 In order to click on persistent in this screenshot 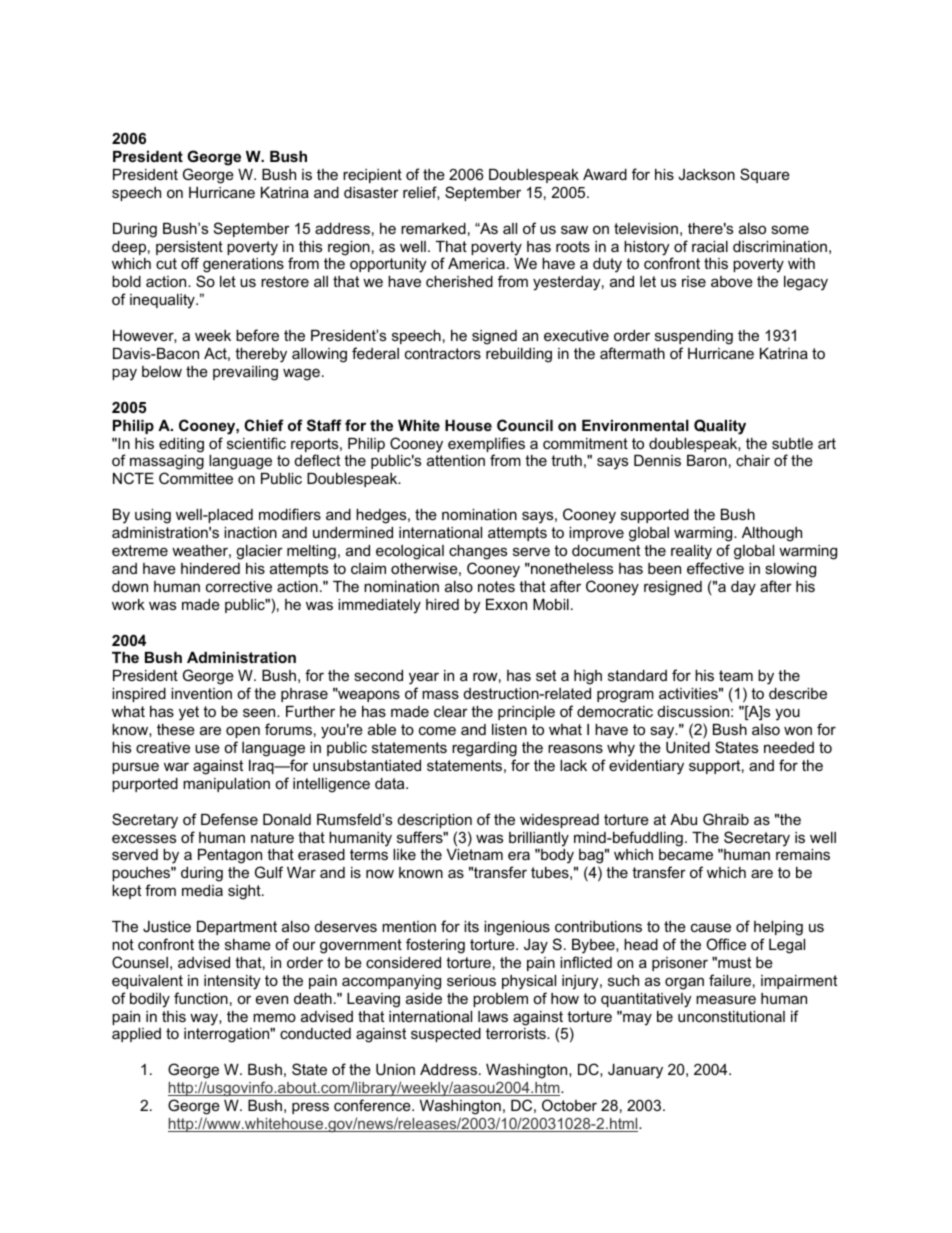, I will do `click(189, 249)`.
